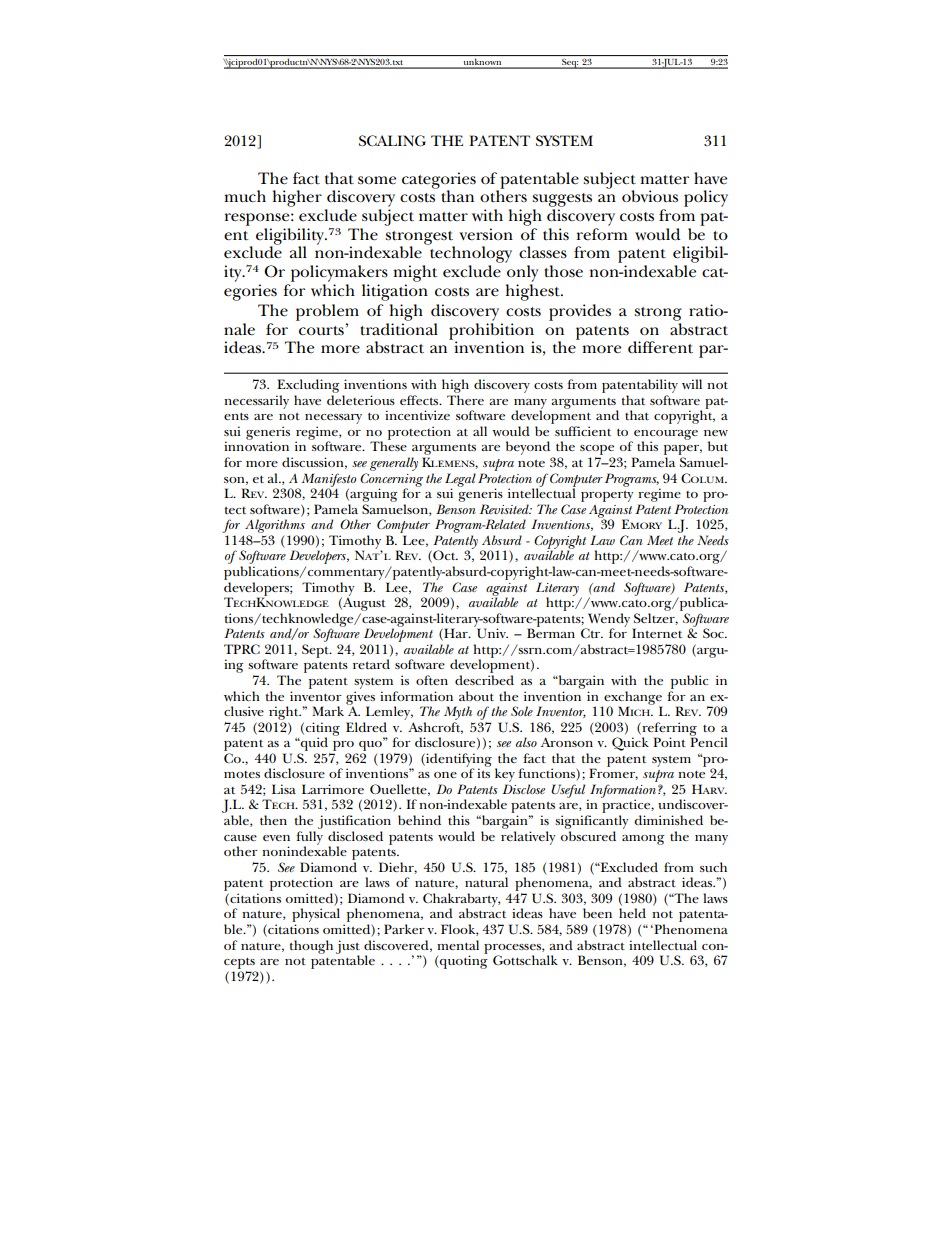  I want to click on Legal, so click(460, 481).
